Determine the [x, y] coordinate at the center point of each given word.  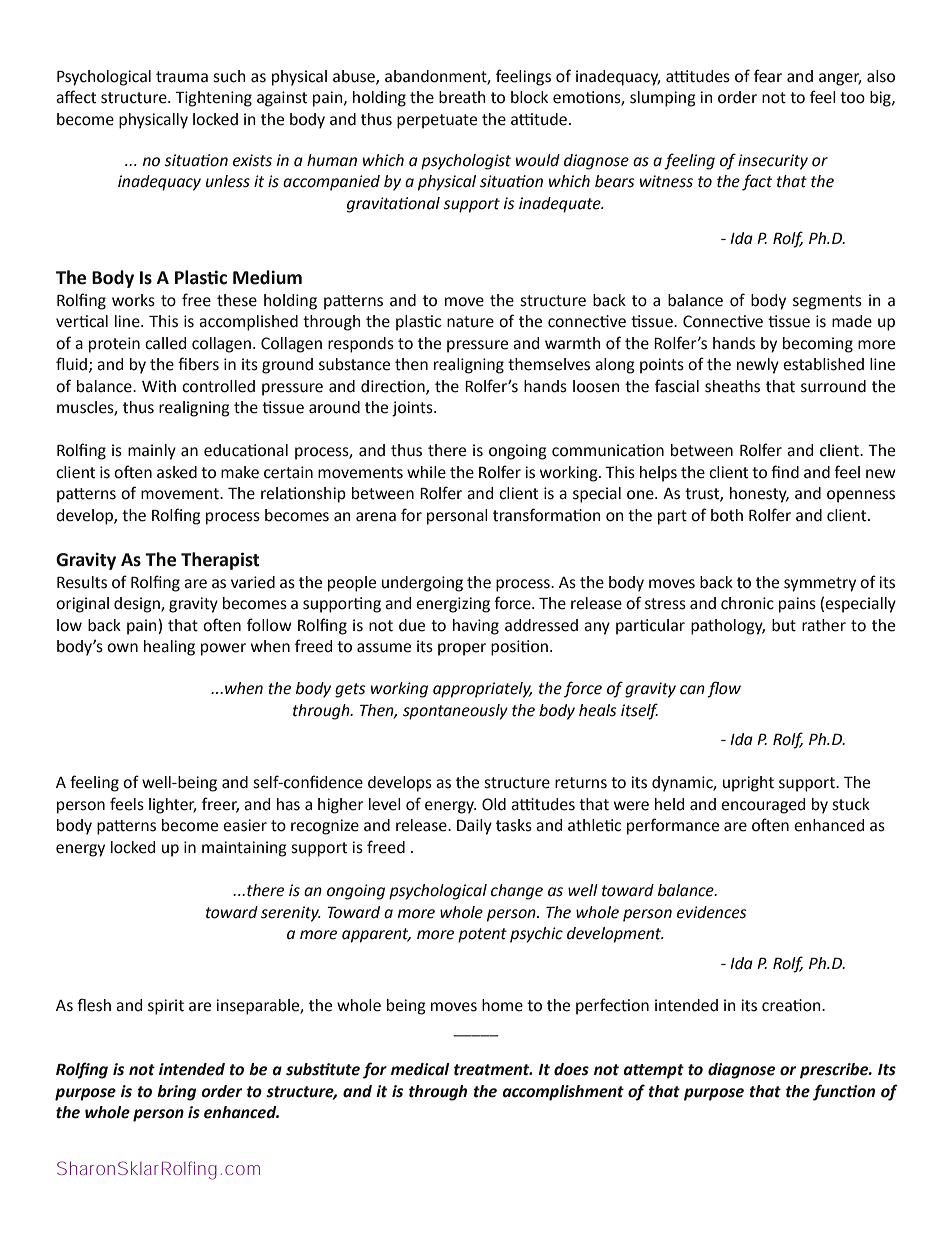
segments [827, 302]
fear [768, 76]
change [517, 892]
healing [169, 648]
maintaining [244, 849]
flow [724, 689]
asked [177, 472]
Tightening [213, 99]
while [426, 472]
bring [176, 1093]
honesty [759, 495]
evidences [712, 912]
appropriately [482, 690]
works [133, 300]
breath [462, 97]
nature [470, 322]
